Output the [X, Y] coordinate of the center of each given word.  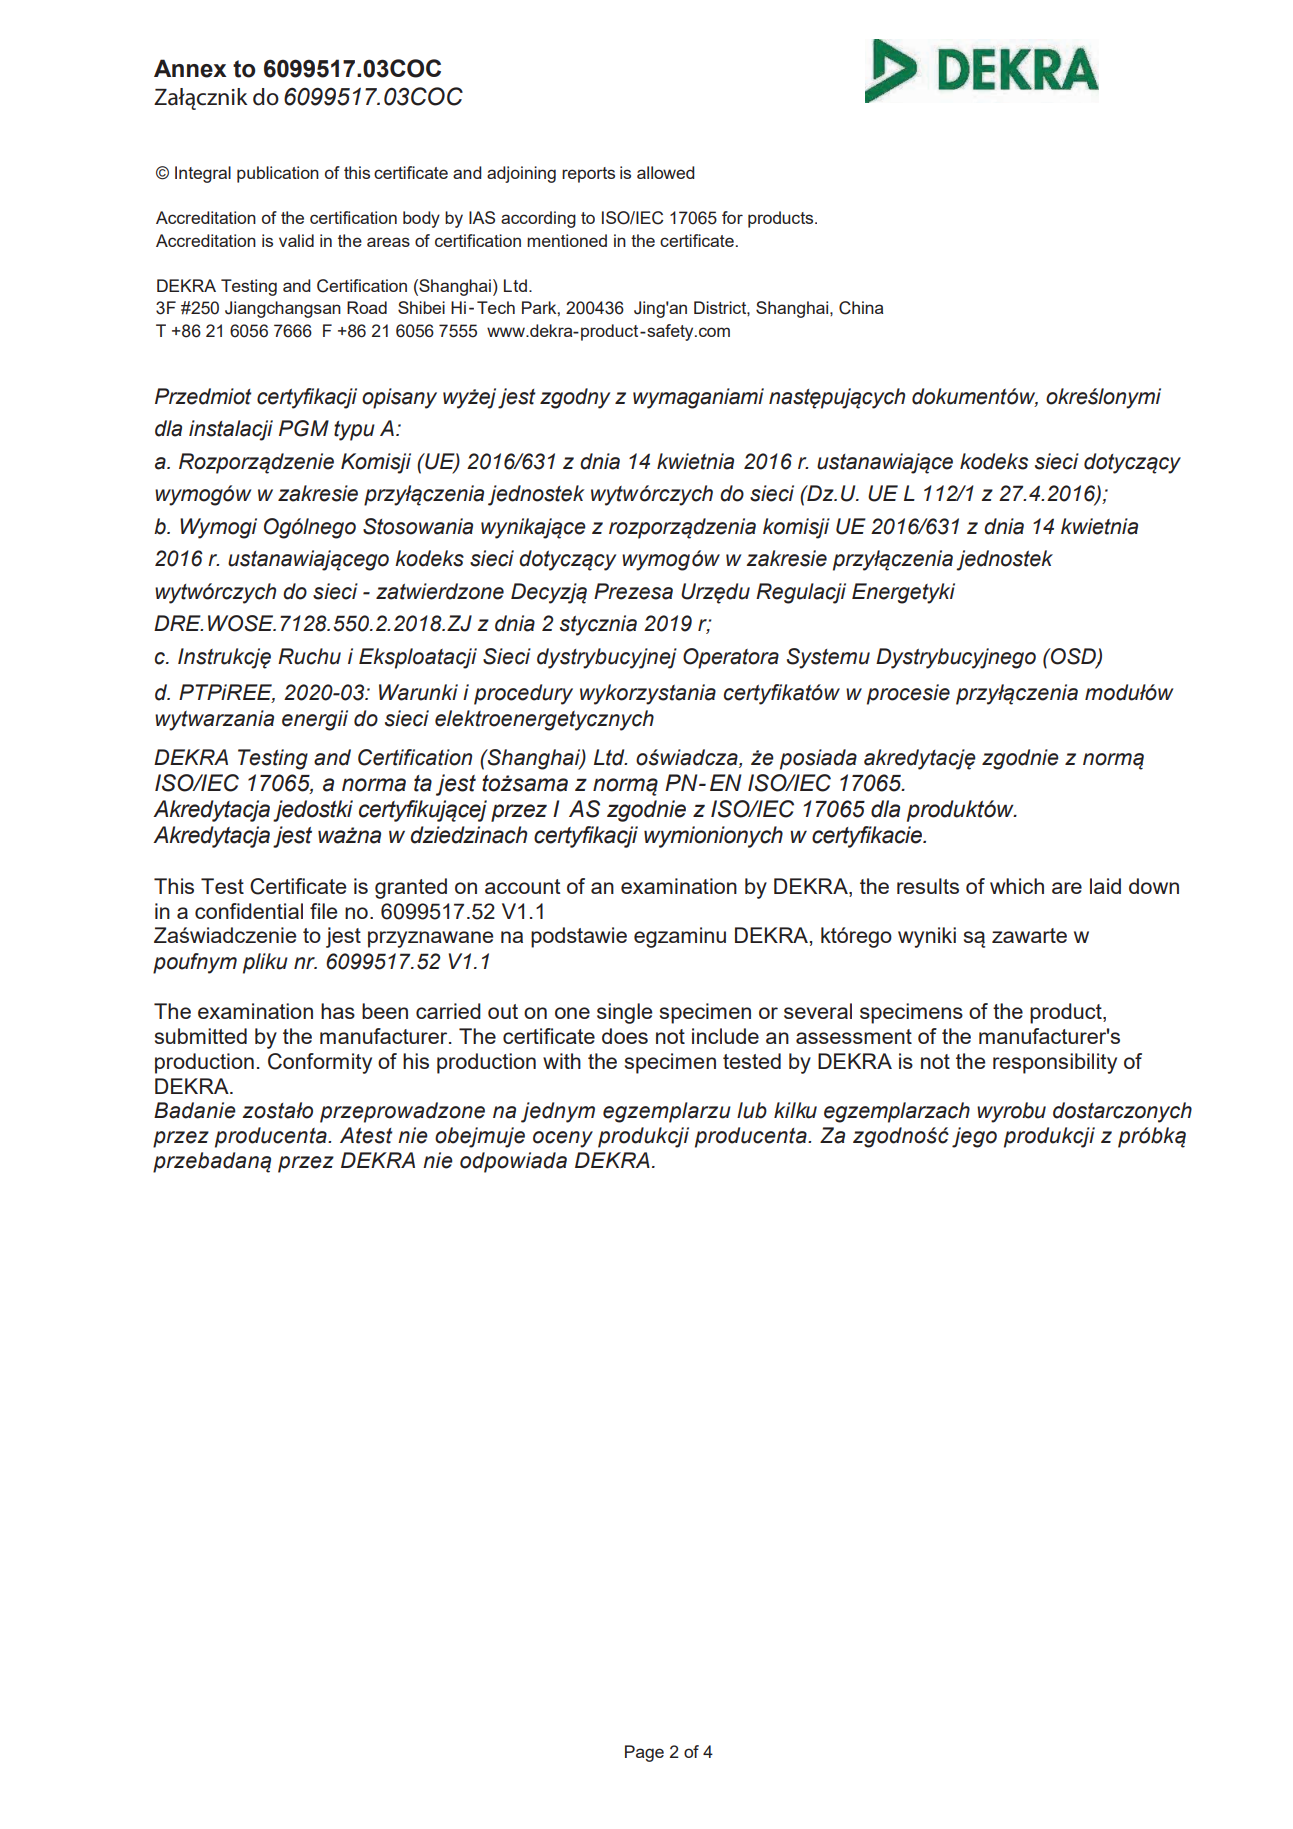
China [861, 308]
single [624, 1013]
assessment [854, 1036]
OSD [1073, 657]
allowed [666, 172]
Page [644, 1753]
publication [278, 174]
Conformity [320, 1063]
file [323, 911]
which [1017, 886]
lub [752, 1110]
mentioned [567, 240]
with [562, 1061]
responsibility [1055, 1063]
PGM [304, 428]
